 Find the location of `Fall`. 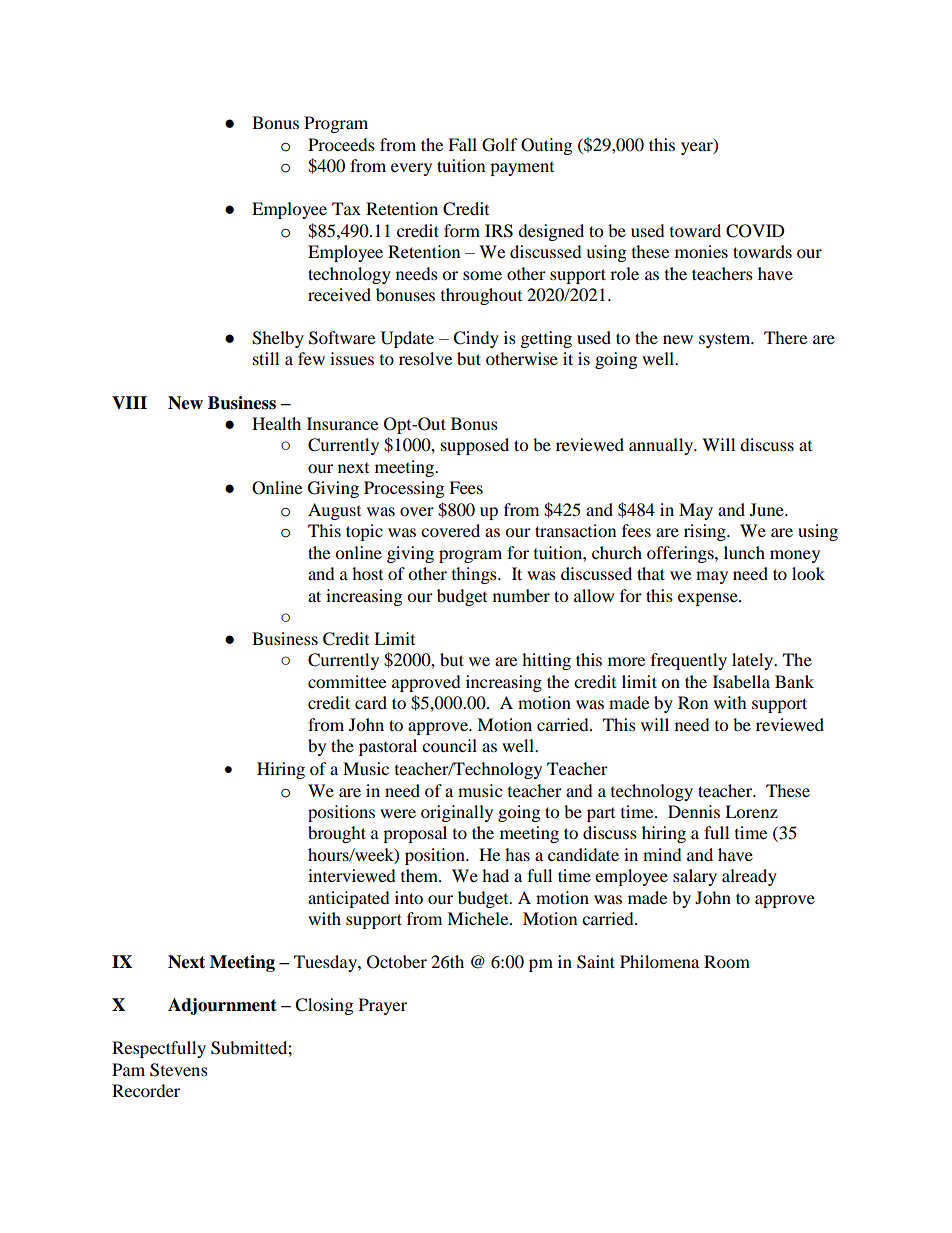

Fall is located at coordinates (462, 144).
